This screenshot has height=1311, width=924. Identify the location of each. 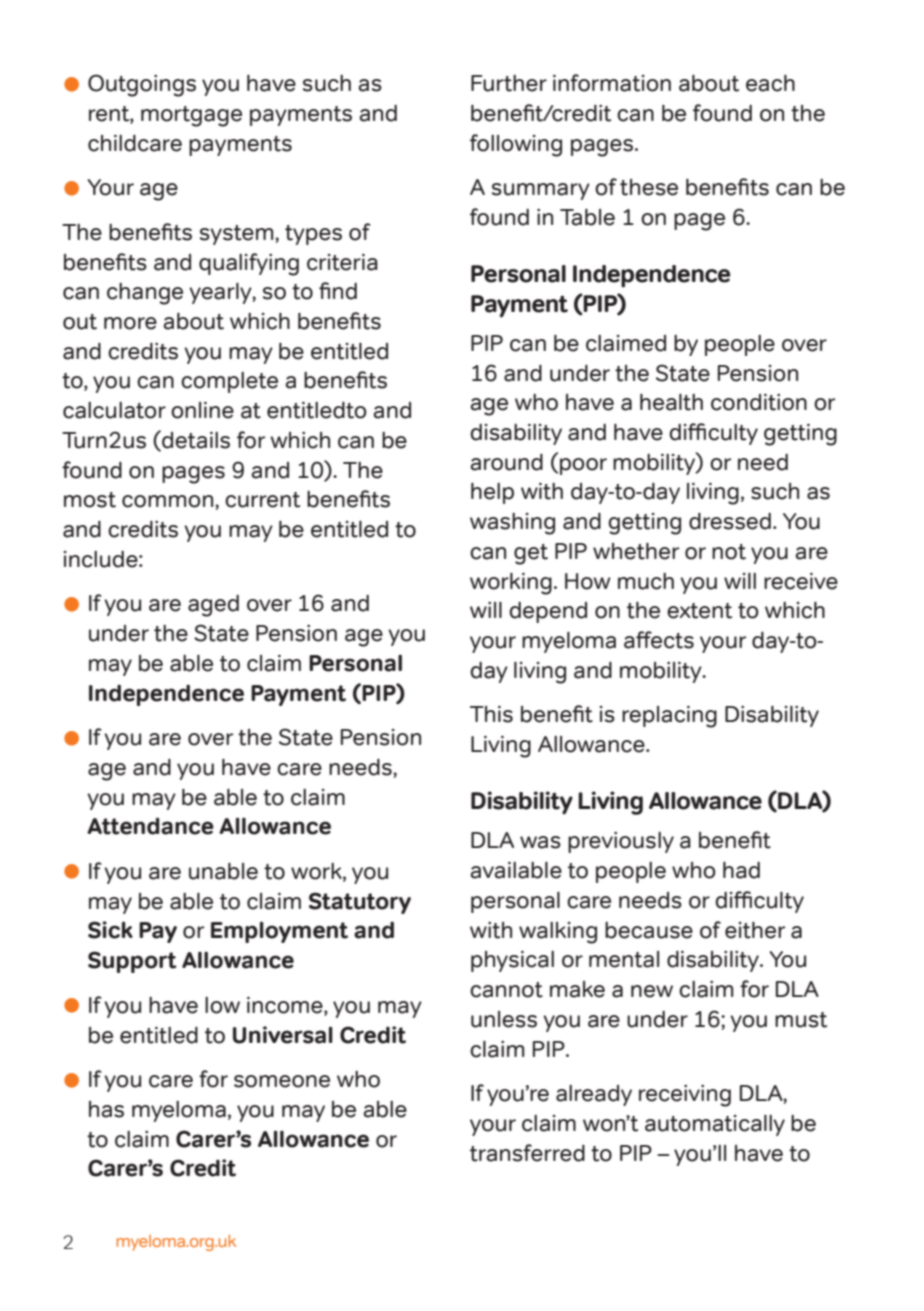
(770, 83).
